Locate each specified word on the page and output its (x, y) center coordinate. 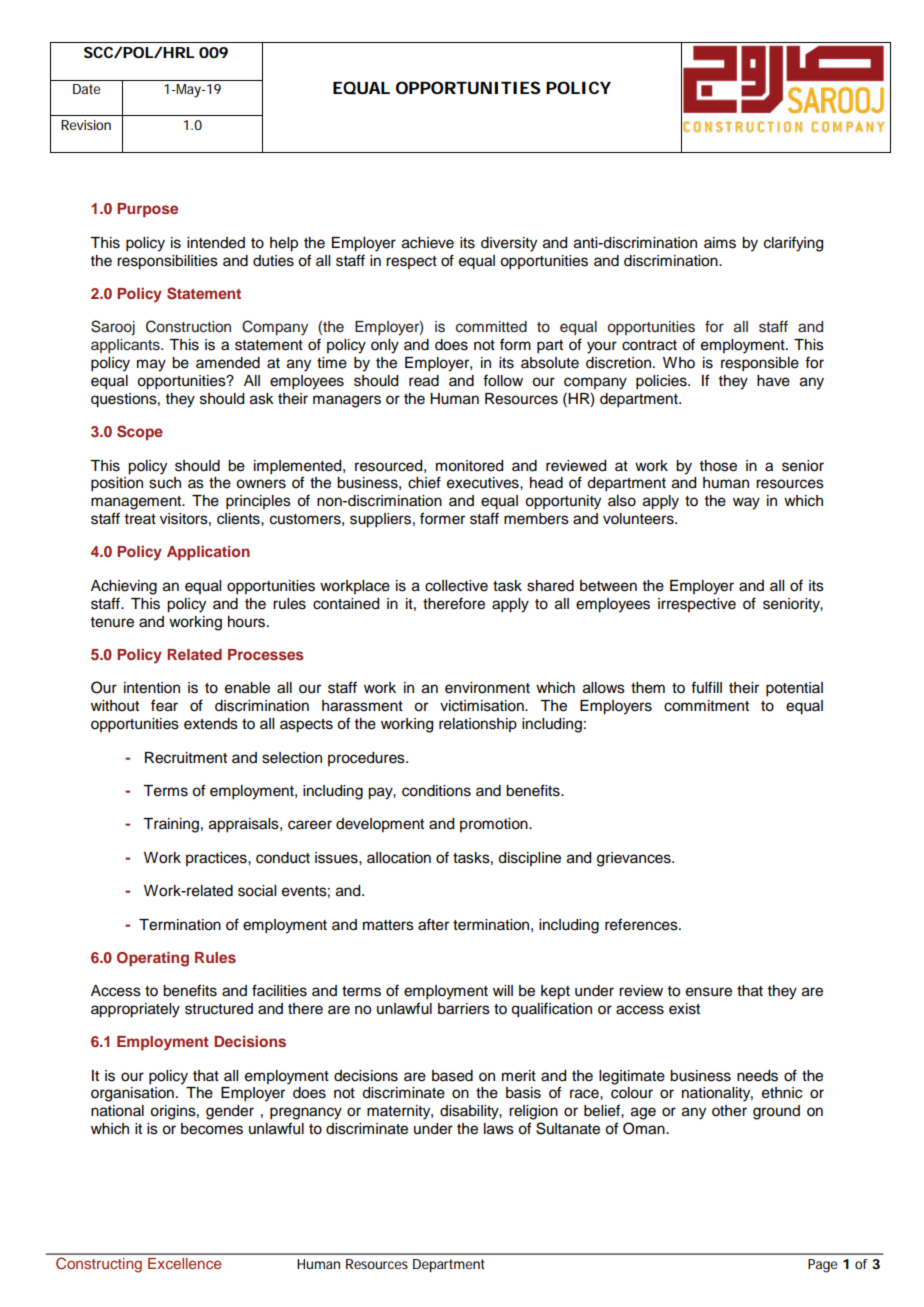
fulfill (706, 687)
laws (499, 1129)
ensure (709, 992)
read (424, 381)
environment (487, 688)
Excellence (184, 1263)
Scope (140, 432)
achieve (428, 243)
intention (152, 688)
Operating (153, 959)
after (433, 924)
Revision (86, 125)
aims (720, 243)
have (773, 381)
